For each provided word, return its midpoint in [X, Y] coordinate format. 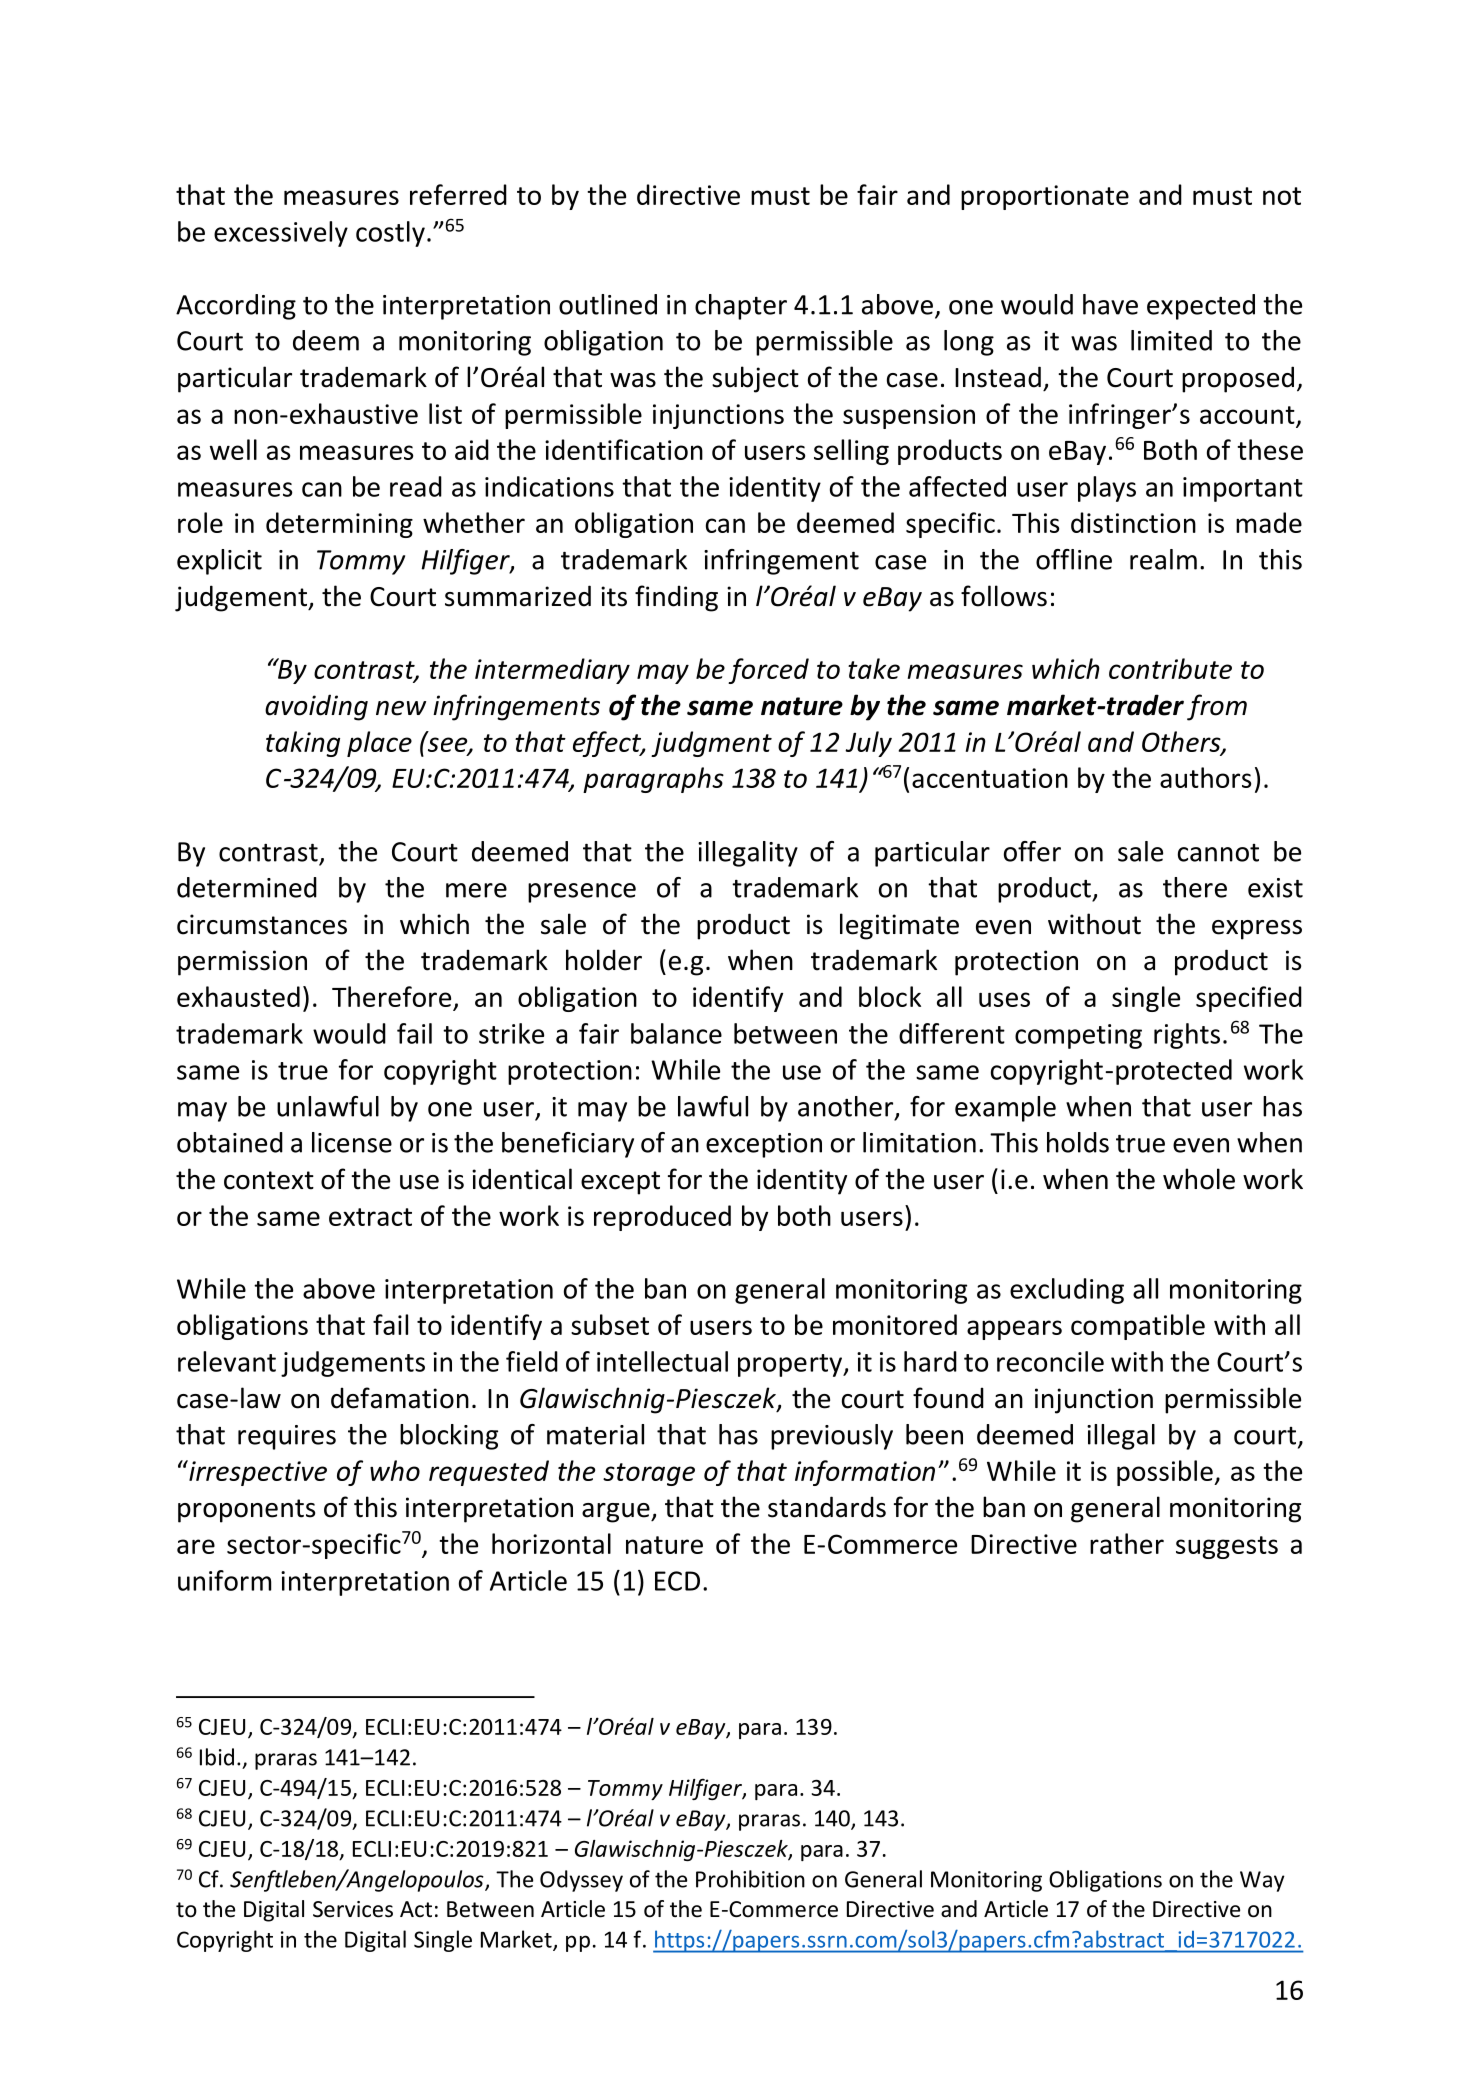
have [1110, 304]
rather [1127, 1543]
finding [676, 598]
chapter [741, 307]
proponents [246, 1511]
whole [1199, 1179]
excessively [281, 234]
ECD [677, 1581]
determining [339, 525]
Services [353, 1909]
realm [1163, 559]
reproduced [662, 1218]
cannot [1218, 853]
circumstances [262, 924]
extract [370, 1217]
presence [582, 893]
